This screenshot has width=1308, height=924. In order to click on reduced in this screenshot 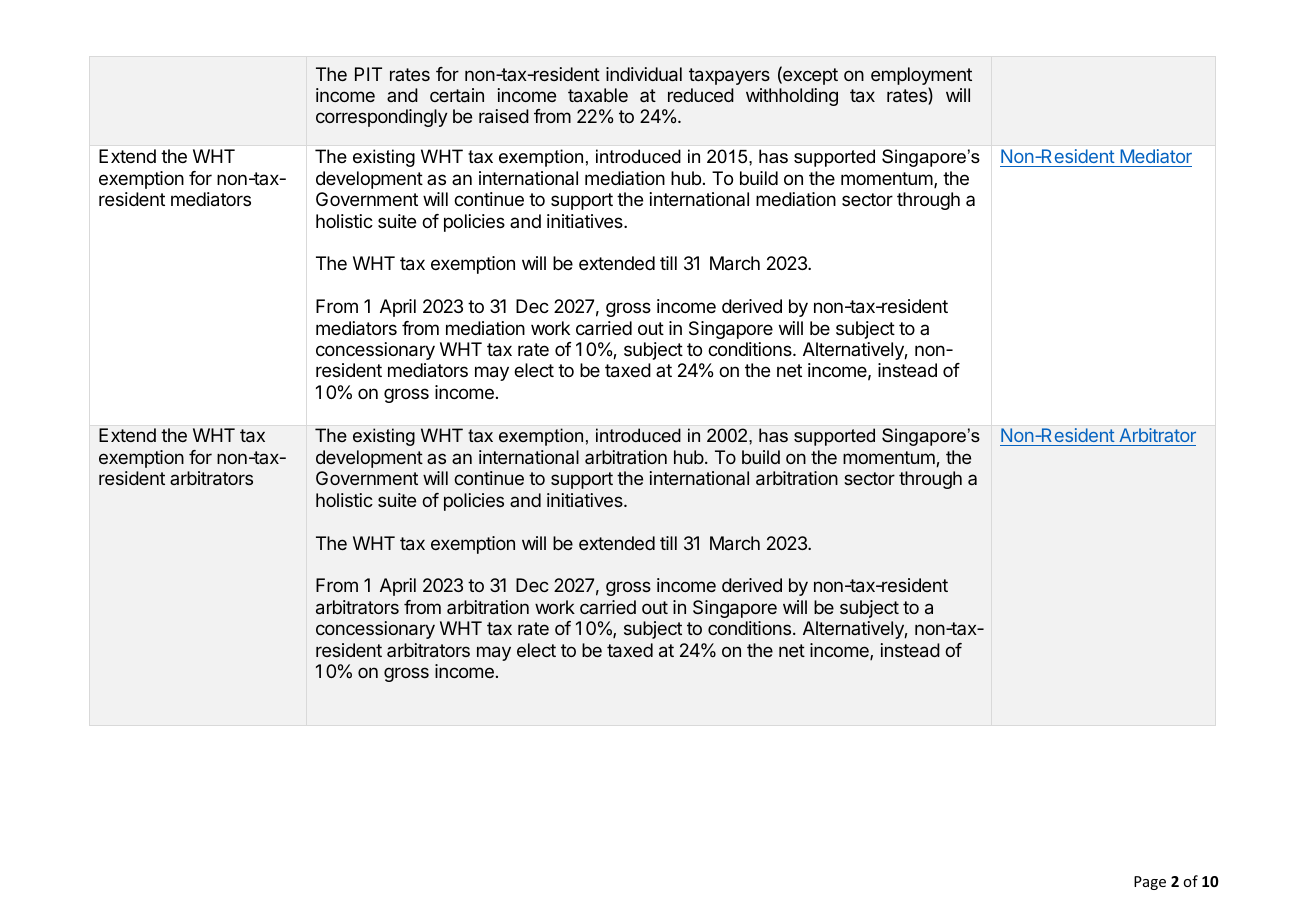, I will do `click(701, 95)`.
